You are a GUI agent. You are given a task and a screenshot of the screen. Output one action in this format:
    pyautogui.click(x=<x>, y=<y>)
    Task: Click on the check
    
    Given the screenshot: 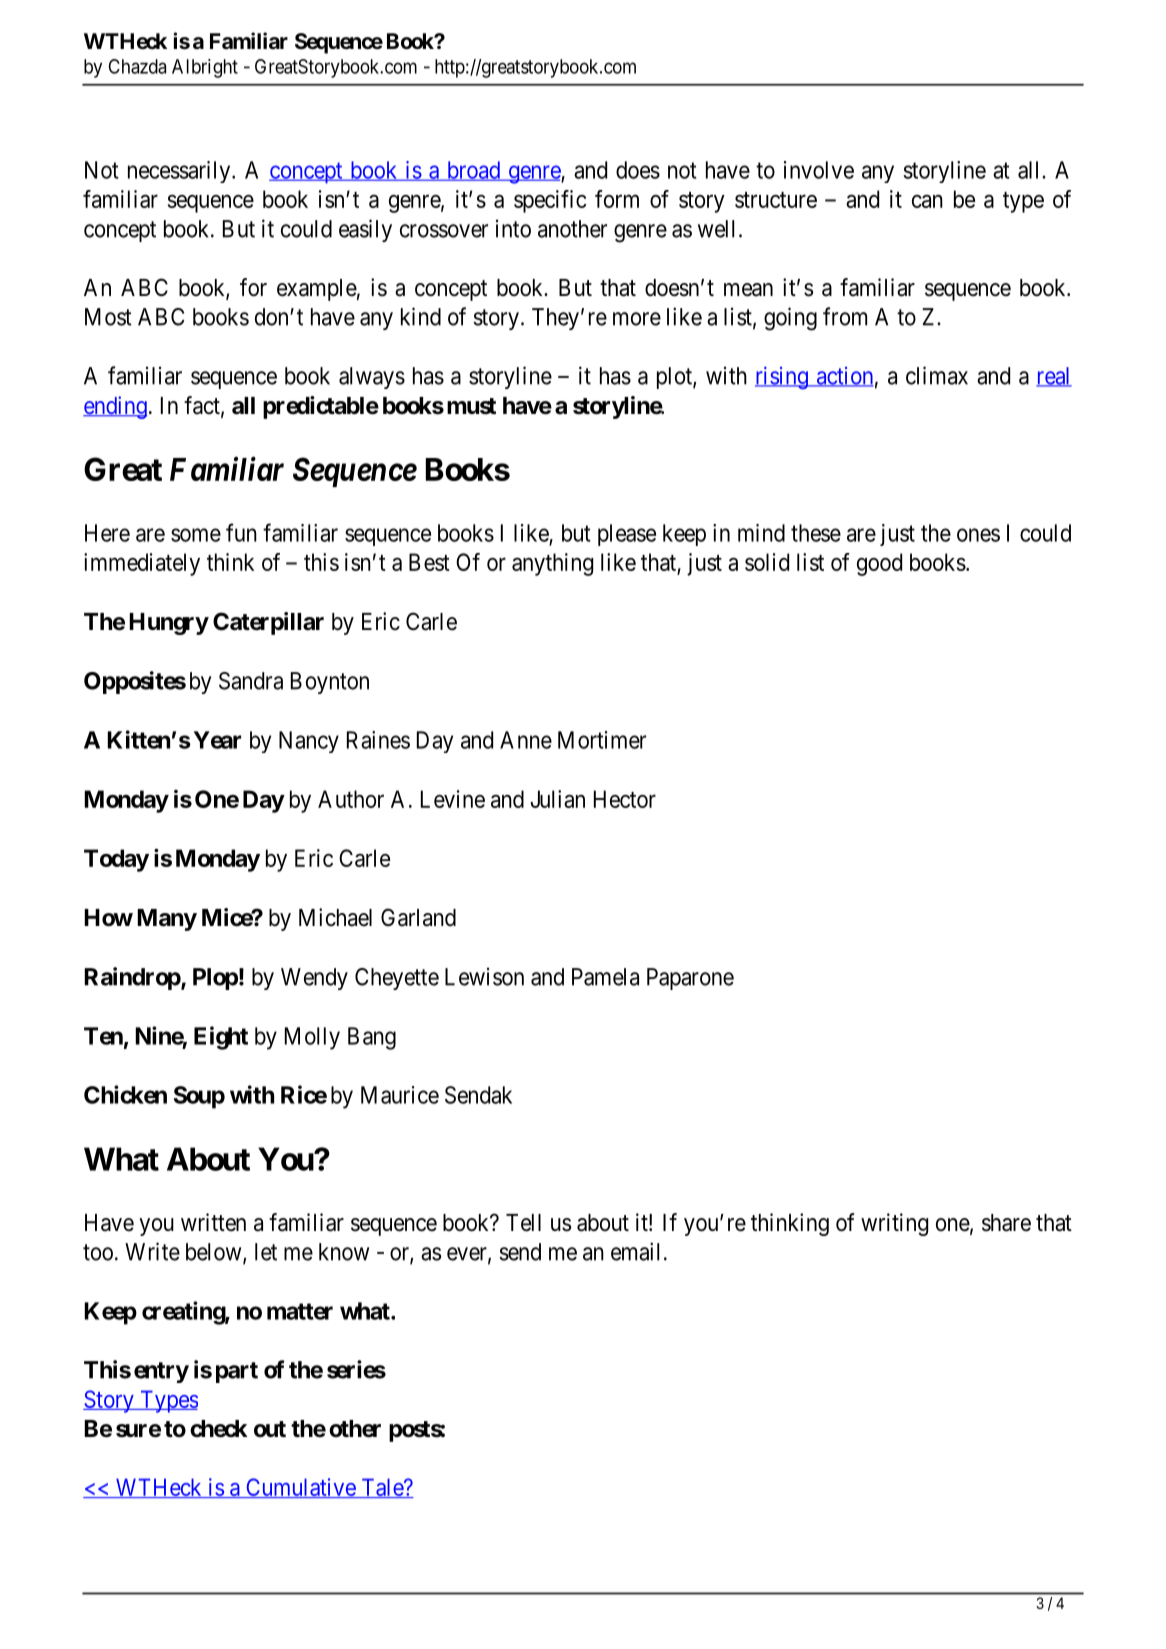 What is the action you would take?
    pyautogui.click(x=219, y=1429)
